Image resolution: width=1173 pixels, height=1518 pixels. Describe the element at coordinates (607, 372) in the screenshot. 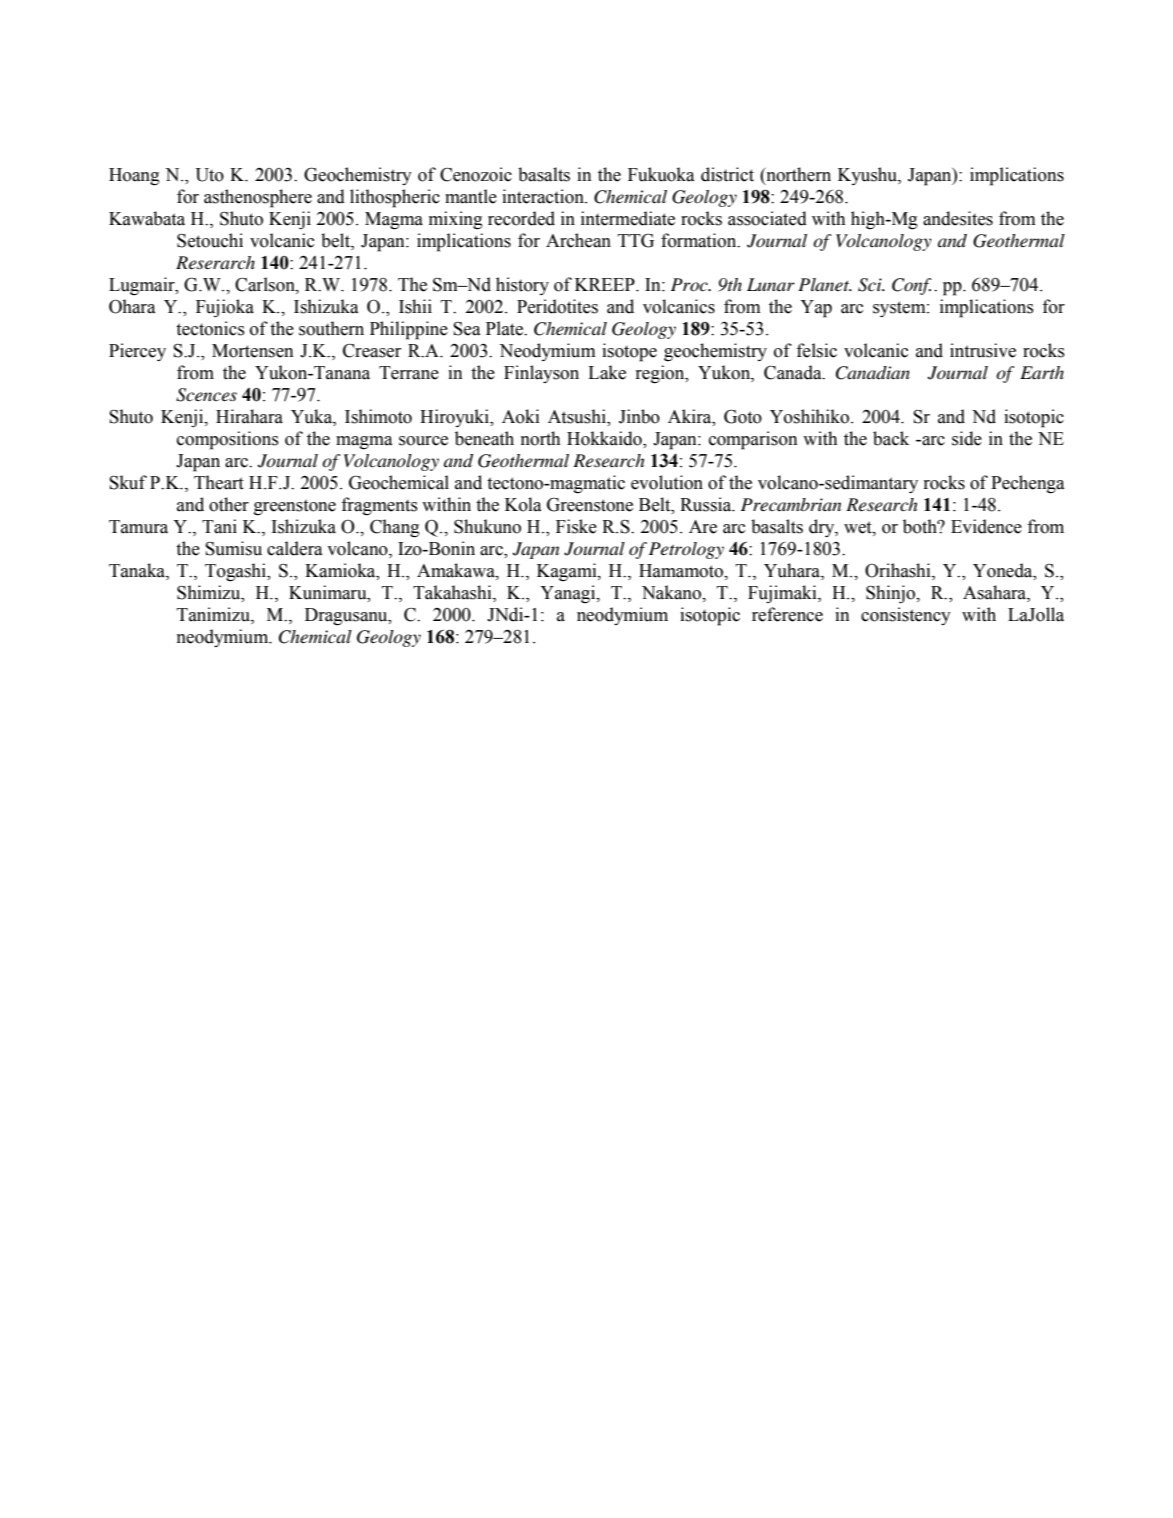

I see `Lake` at that location.
